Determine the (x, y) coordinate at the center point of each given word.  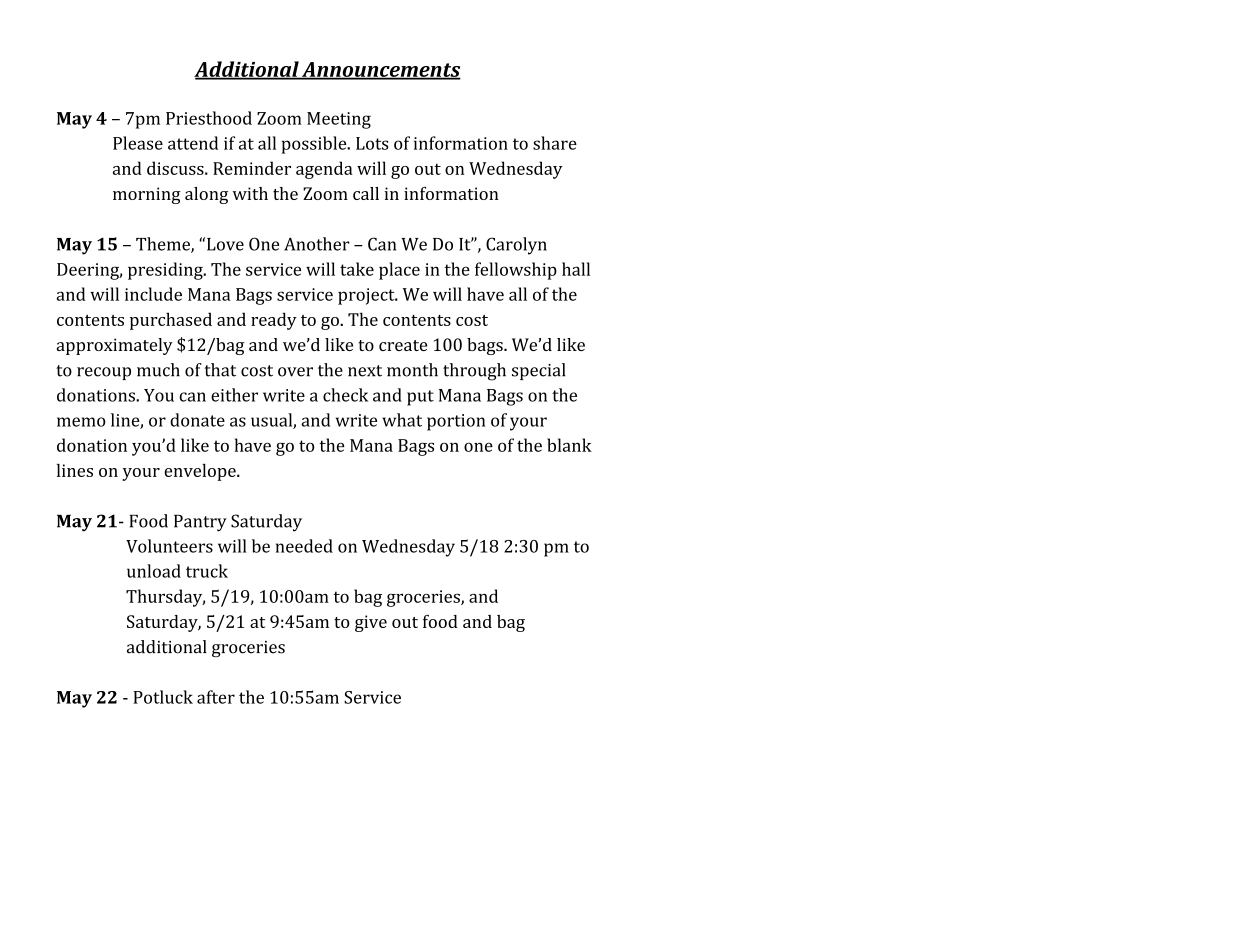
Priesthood (209, 118)
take (357, 269)
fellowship (516, 271)
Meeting (339, 120)
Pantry (200, 523)
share (555, 143)
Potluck (163, 697)
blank (569, 445)
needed (304, 546)
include (153, 294)
